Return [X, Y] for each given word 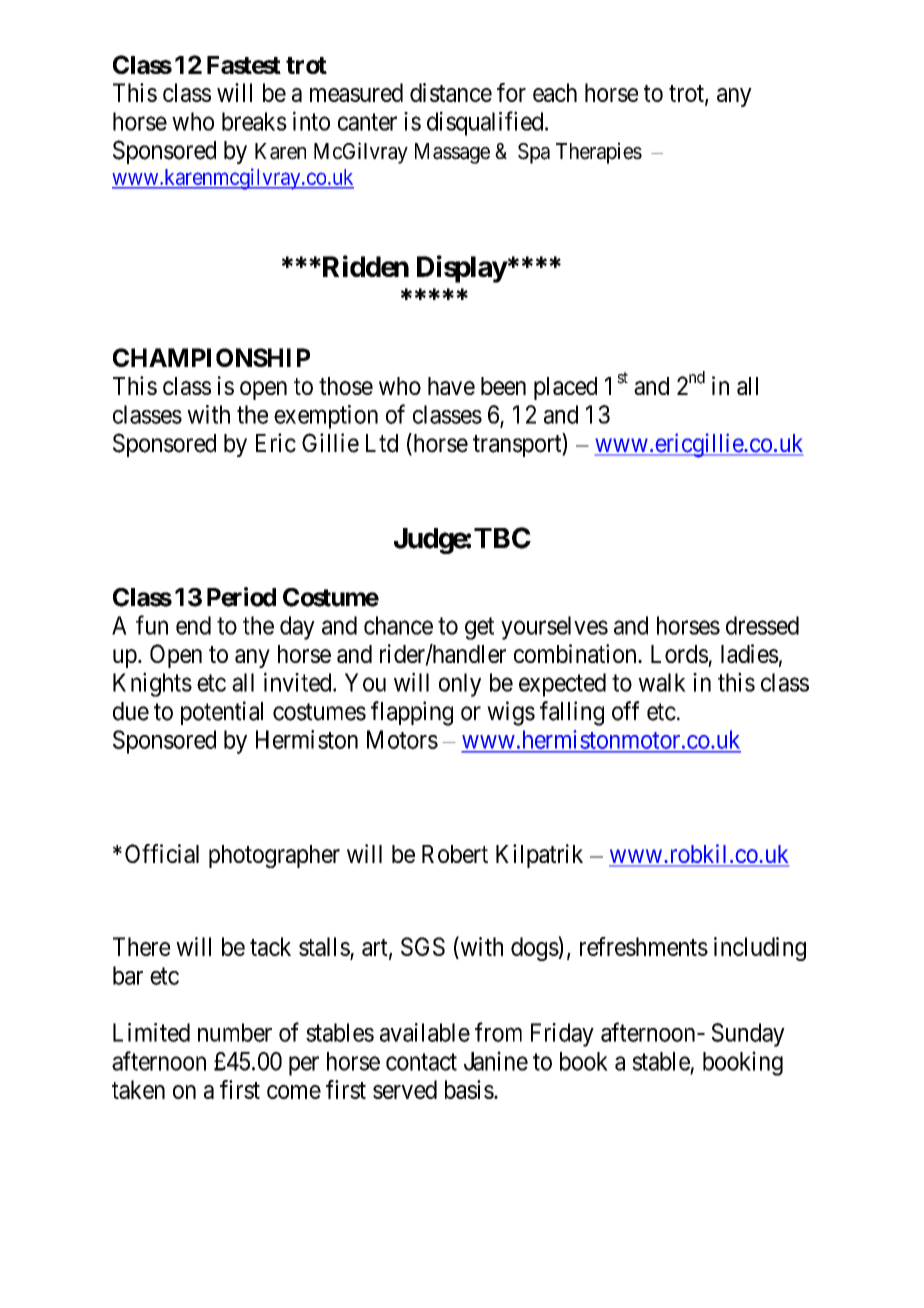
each [555, 92]
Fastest [244, 65]
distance [451, 92]
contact [421, 1062]
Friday [562, 1035]
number [235, 1032]
